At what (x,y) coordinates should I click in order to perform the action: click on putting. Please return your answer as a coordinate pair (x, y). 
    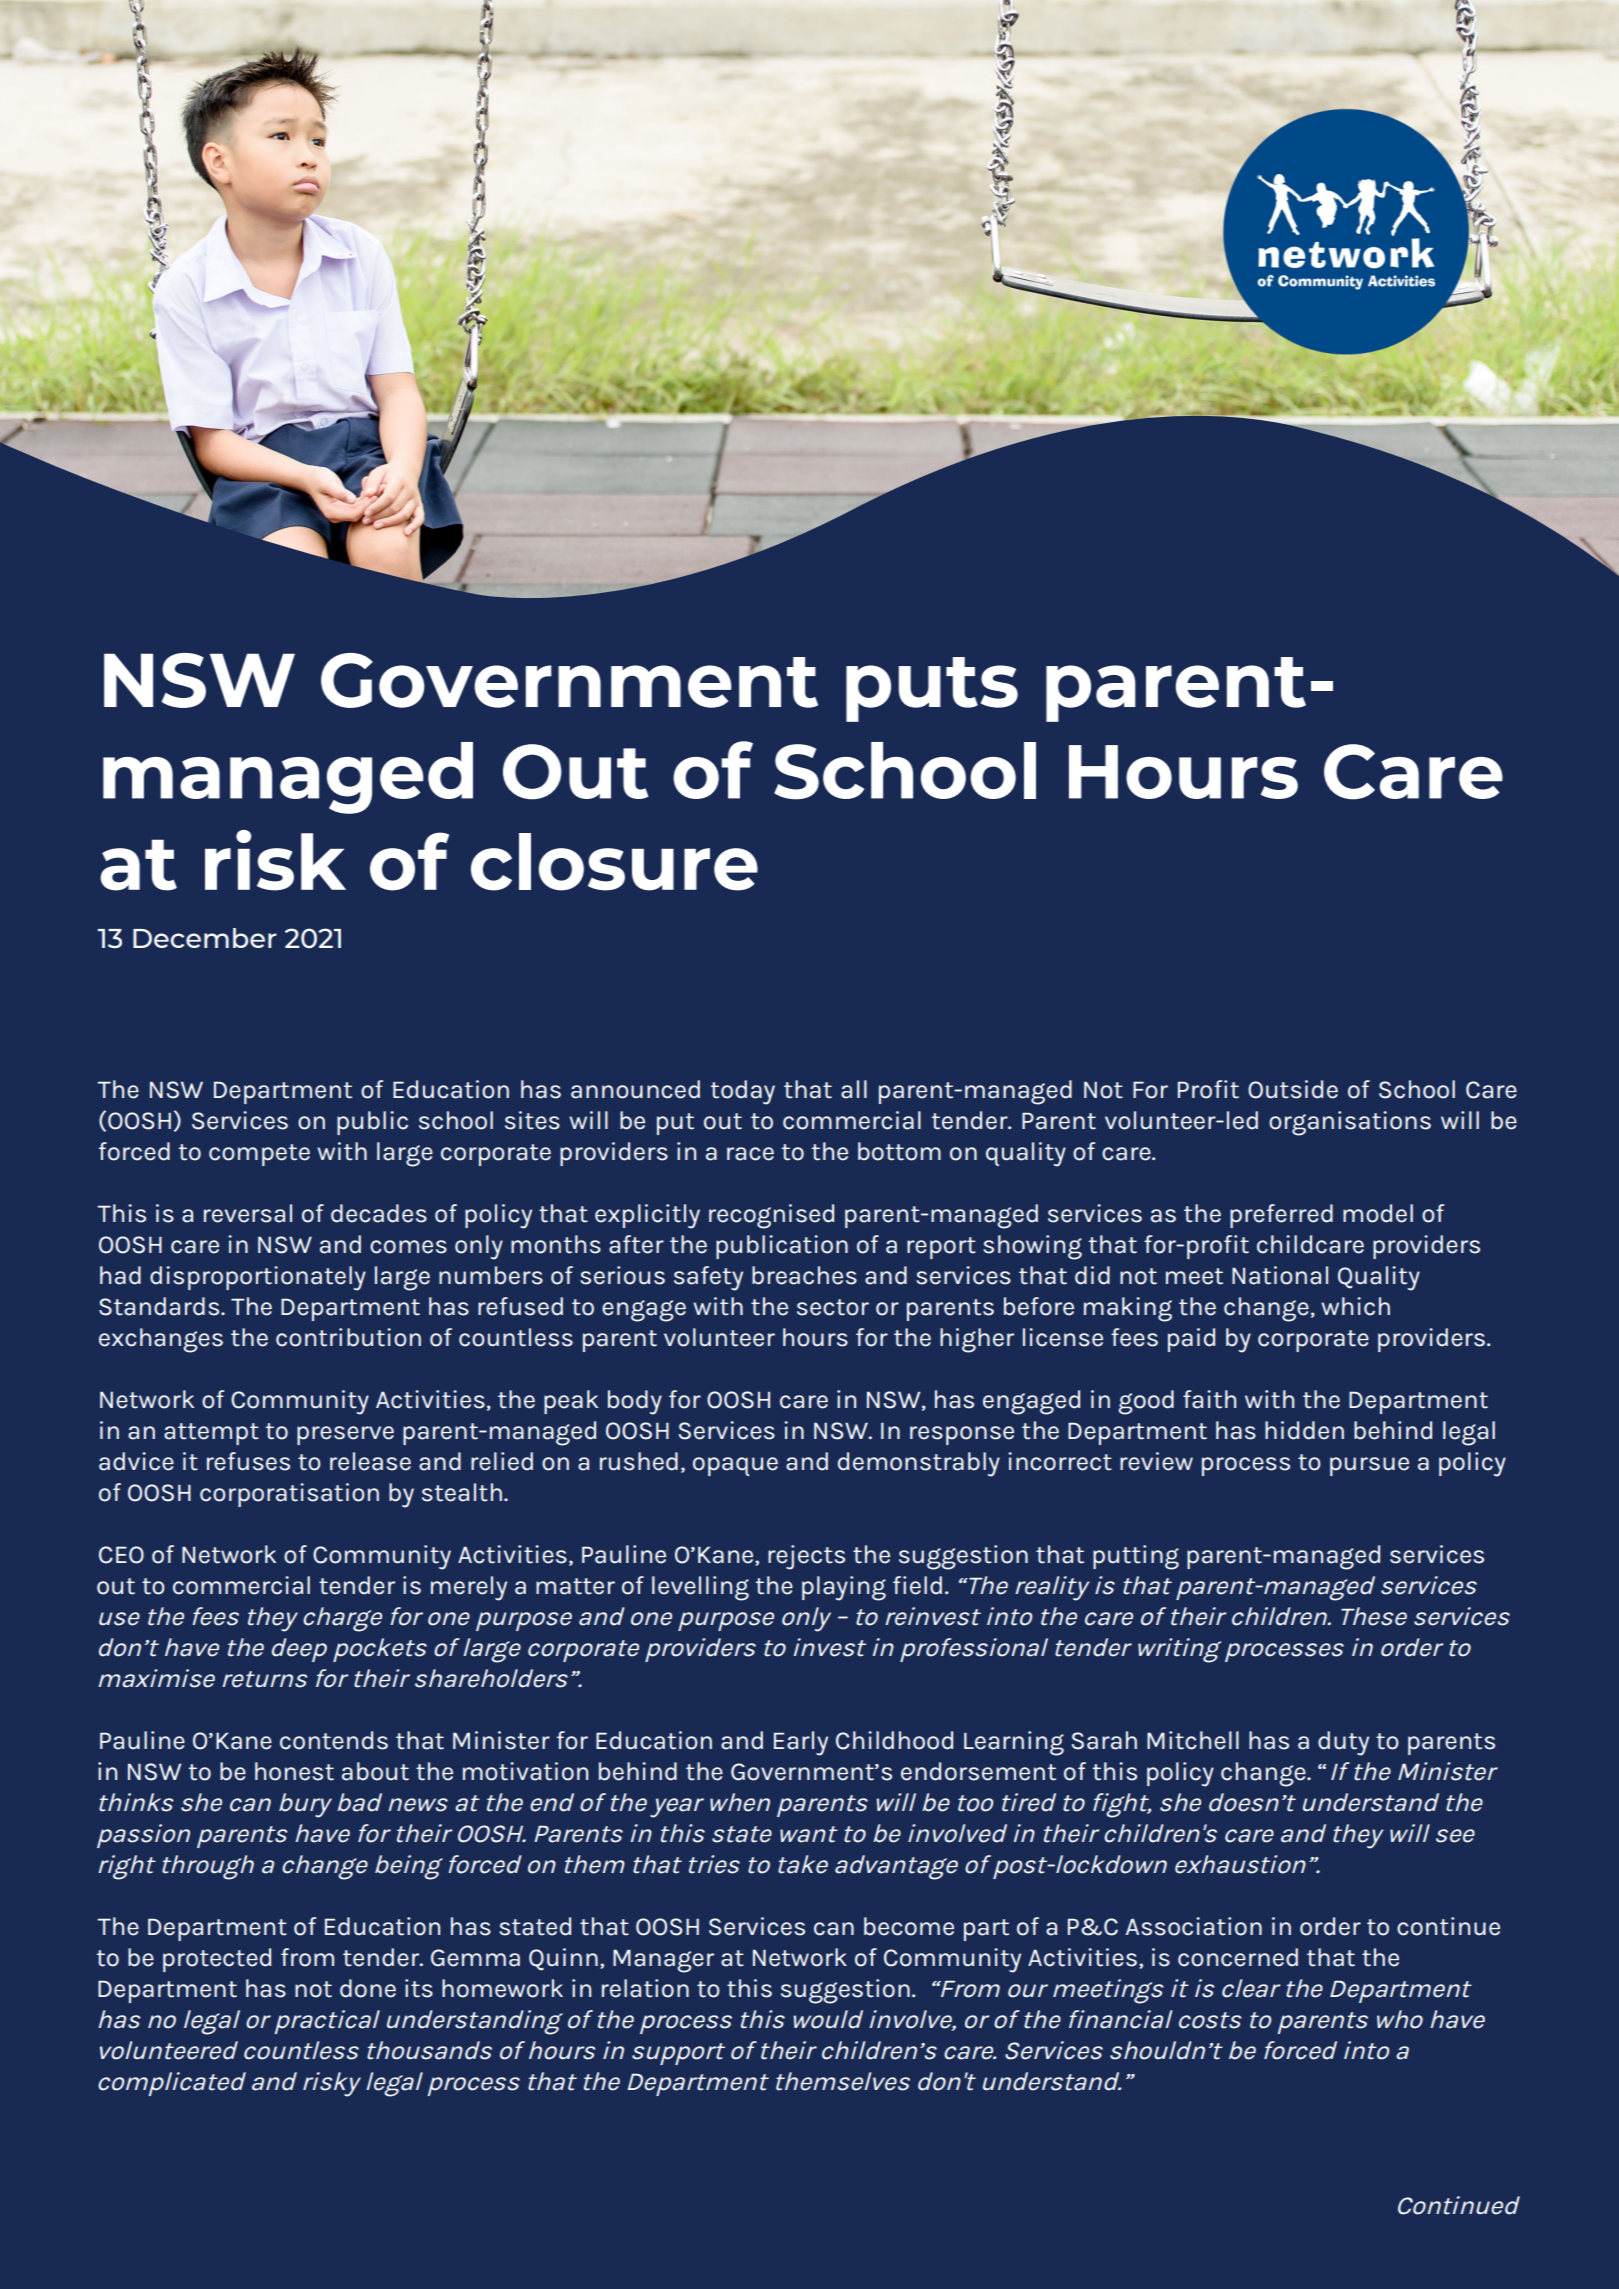
    Looking at the image, I should click on (1136, 1557).
